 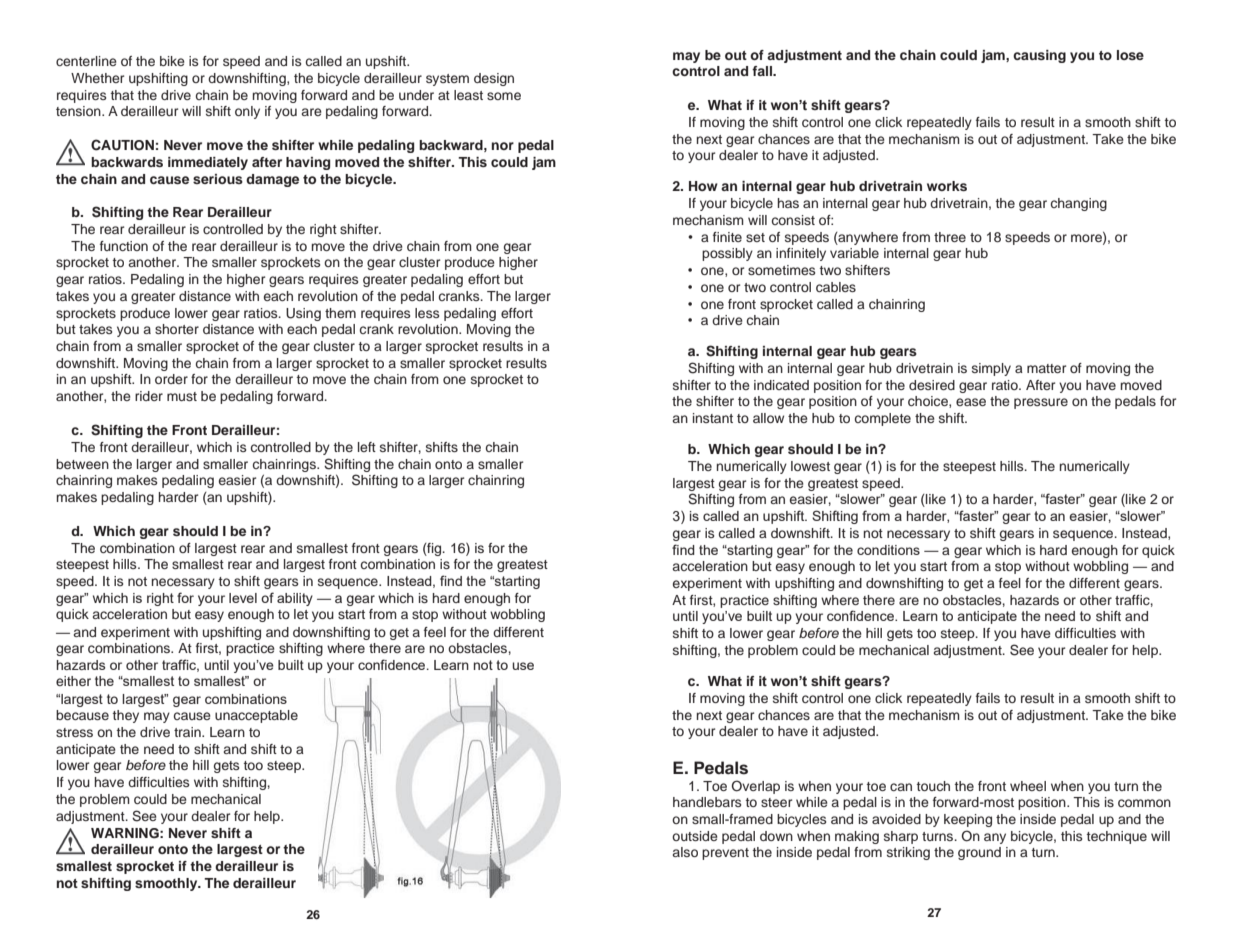 I want to click on only, so click(x=247, y=112).
